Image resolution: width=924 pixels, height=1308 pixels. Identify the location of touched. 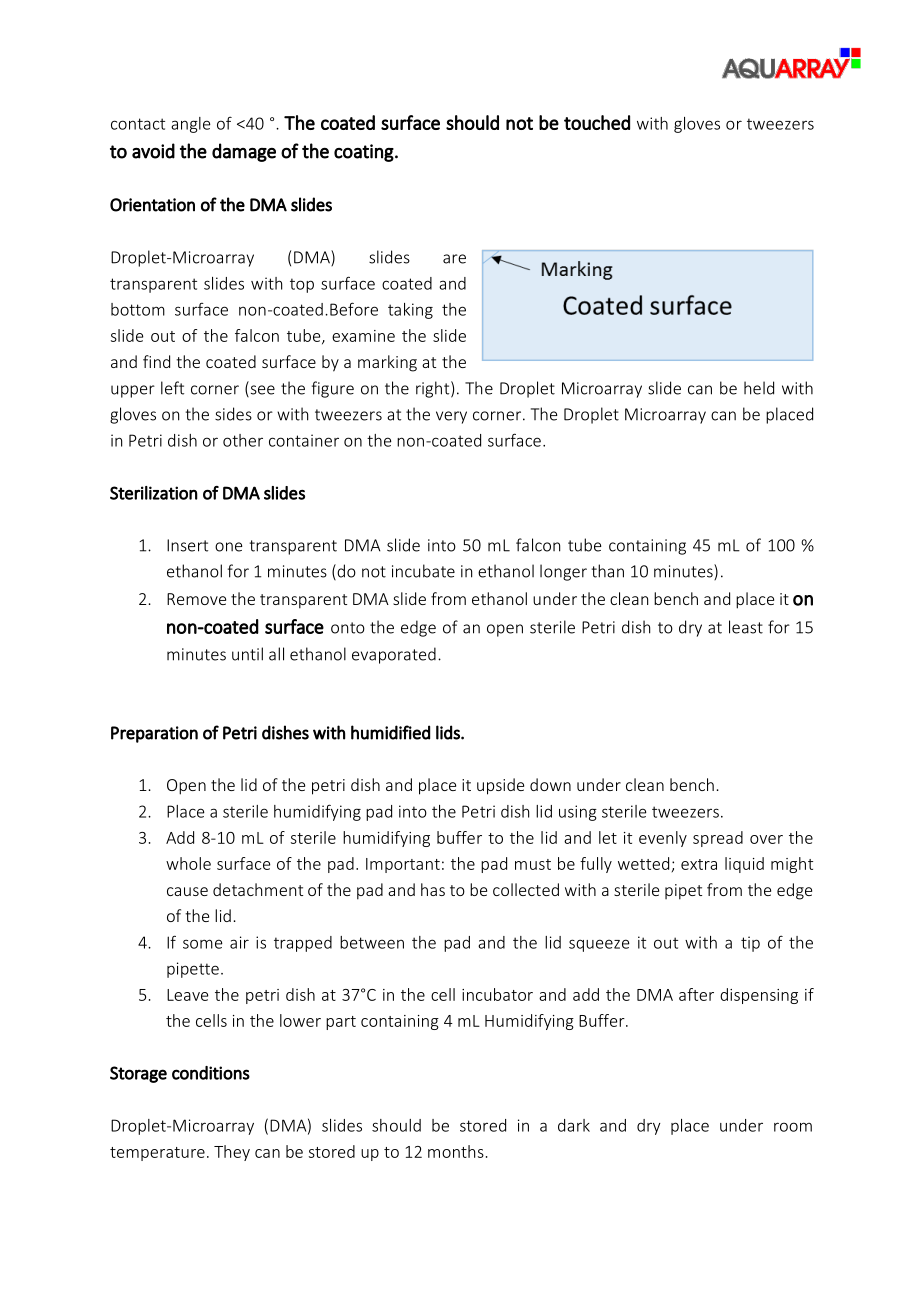
(597, 122).
